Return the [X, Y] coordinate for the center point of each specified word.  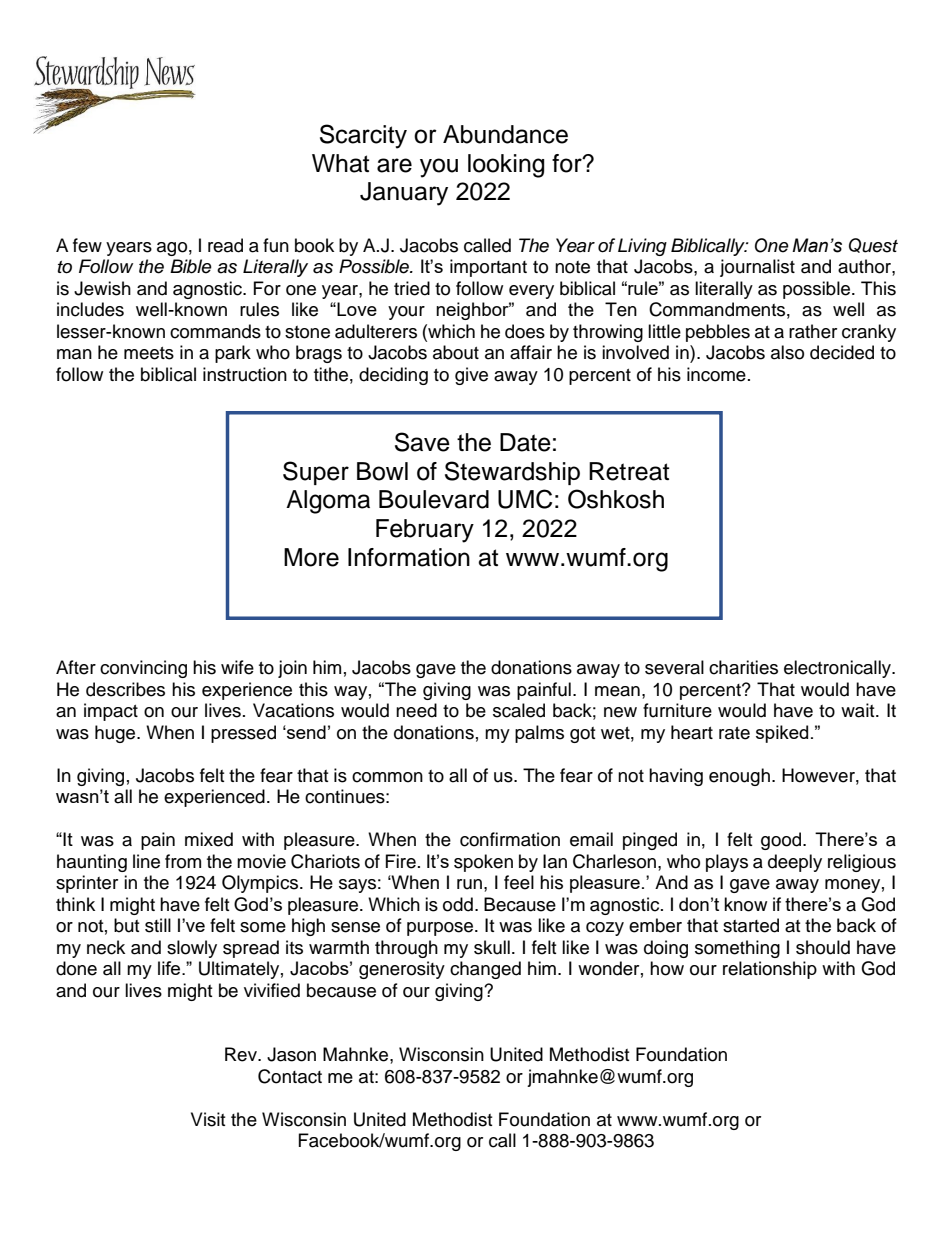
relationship [770, 970]
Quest [873, 245]
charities [743, 667]
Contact [290, 1076]
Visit [208, 1119]
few [87, 245]
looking [506, 166]
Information [409, 557]
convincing [143, 669]
